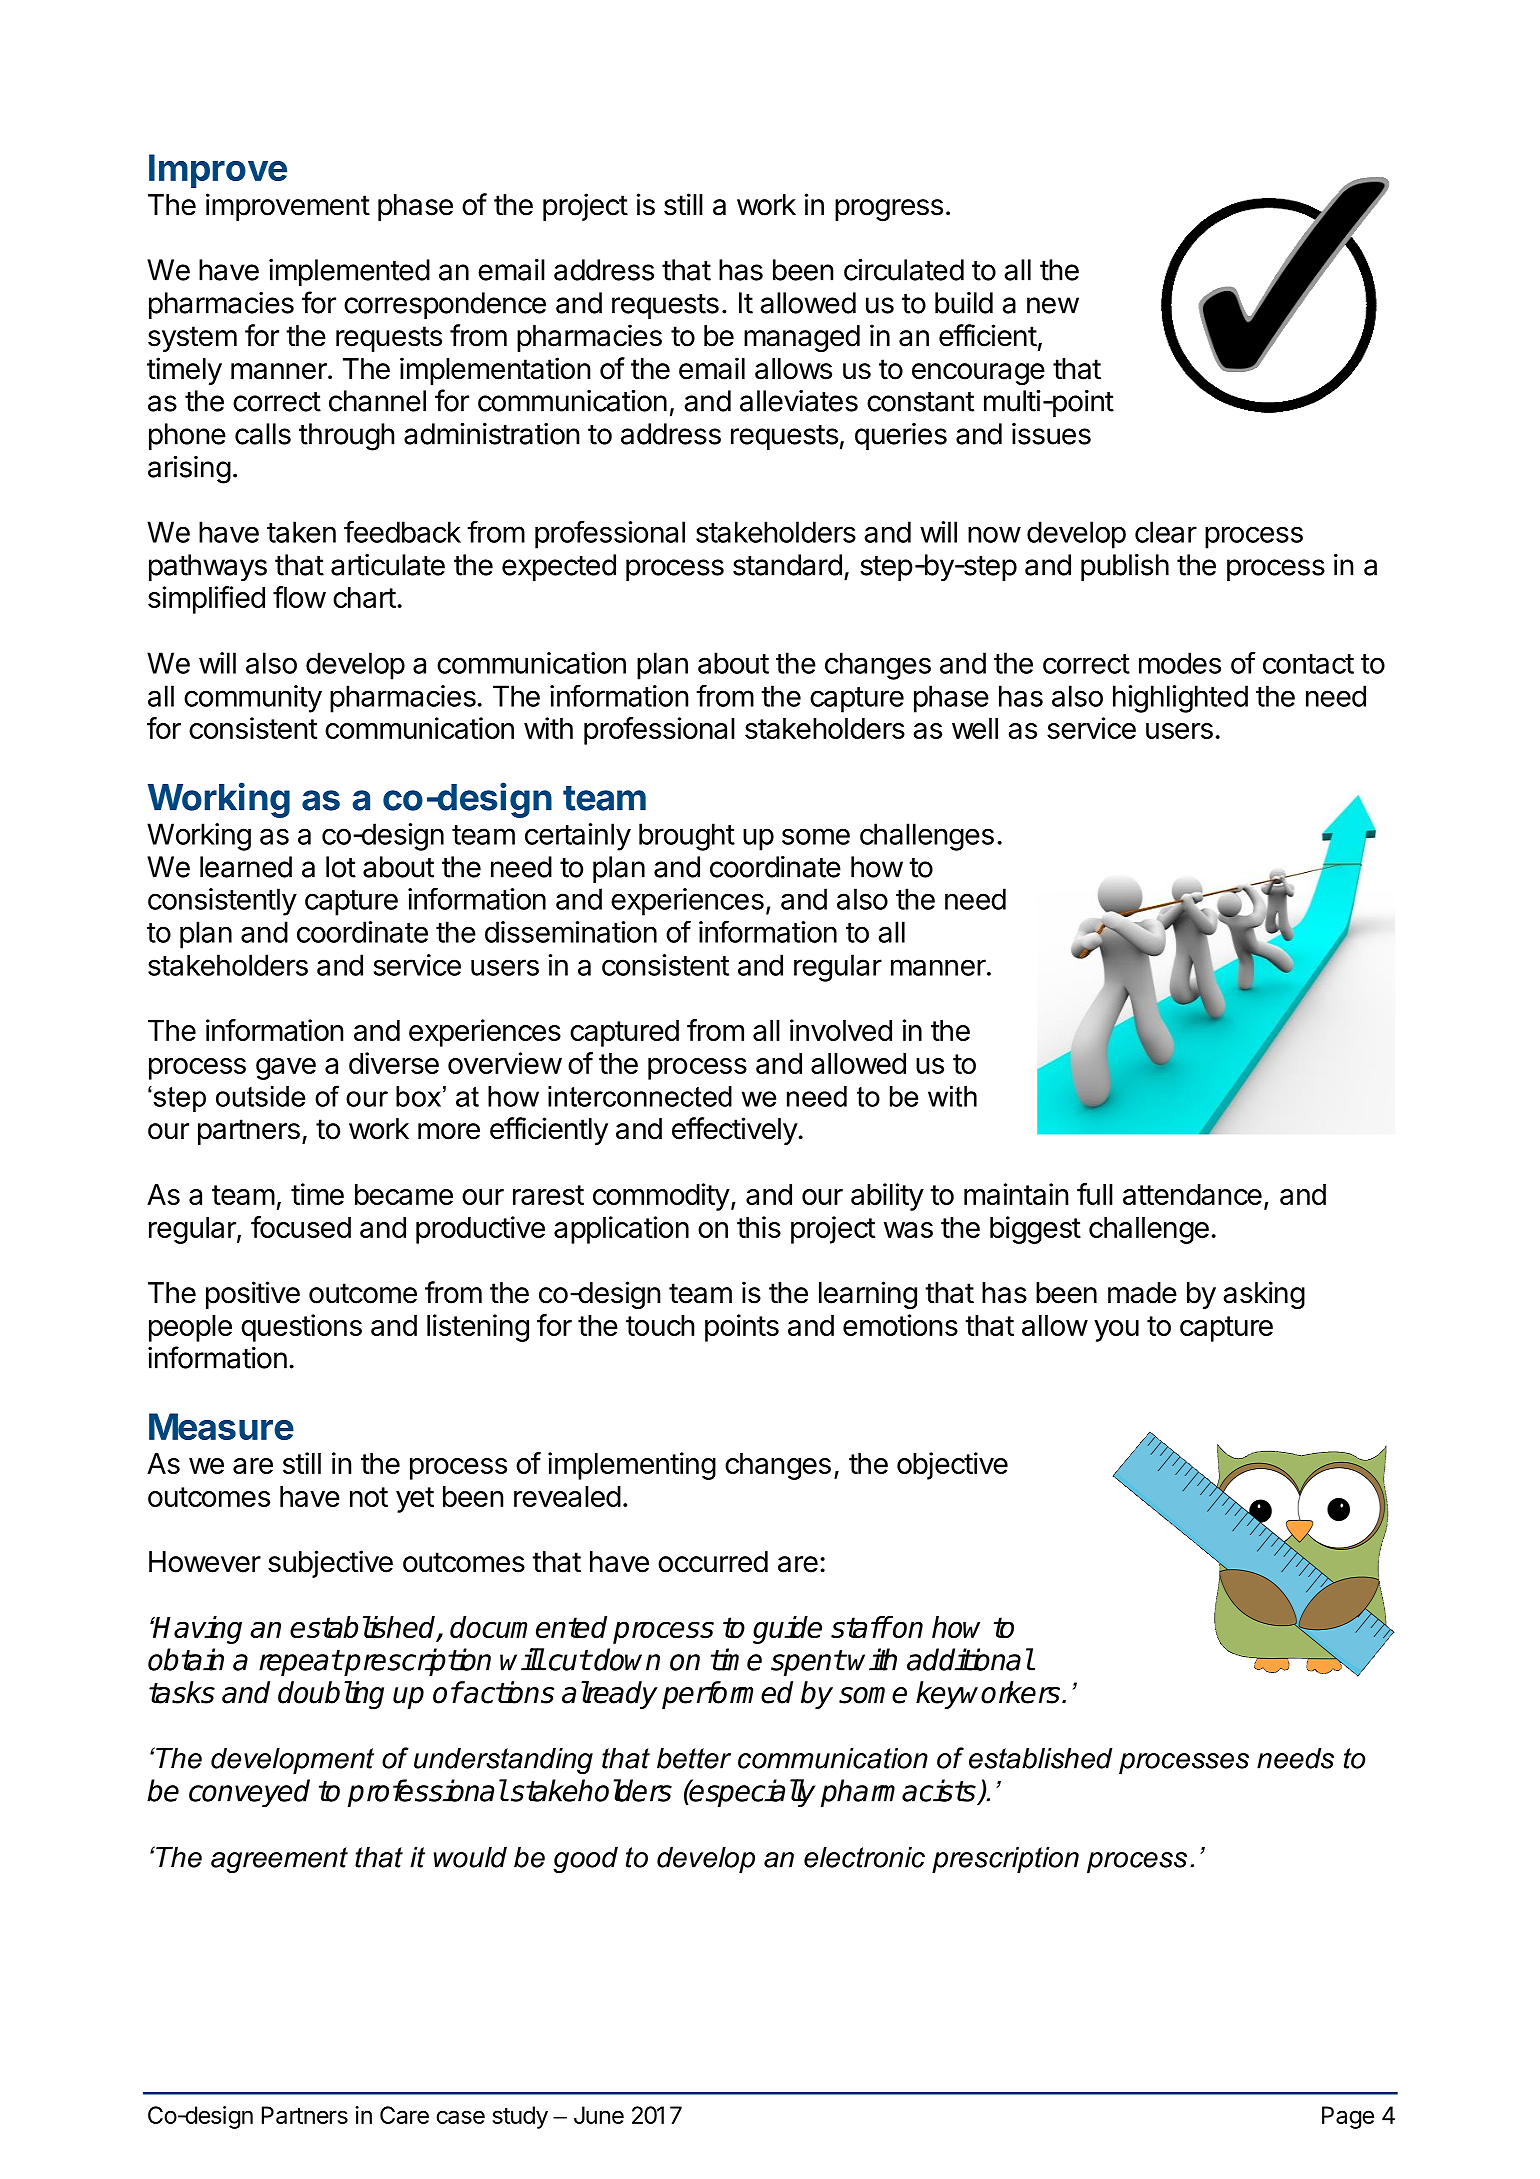 The width and height of the screenshot is (1540, 2179). Describe the element at coordinates (301, 1227) in the screenshot. I see `focused` at that location.
